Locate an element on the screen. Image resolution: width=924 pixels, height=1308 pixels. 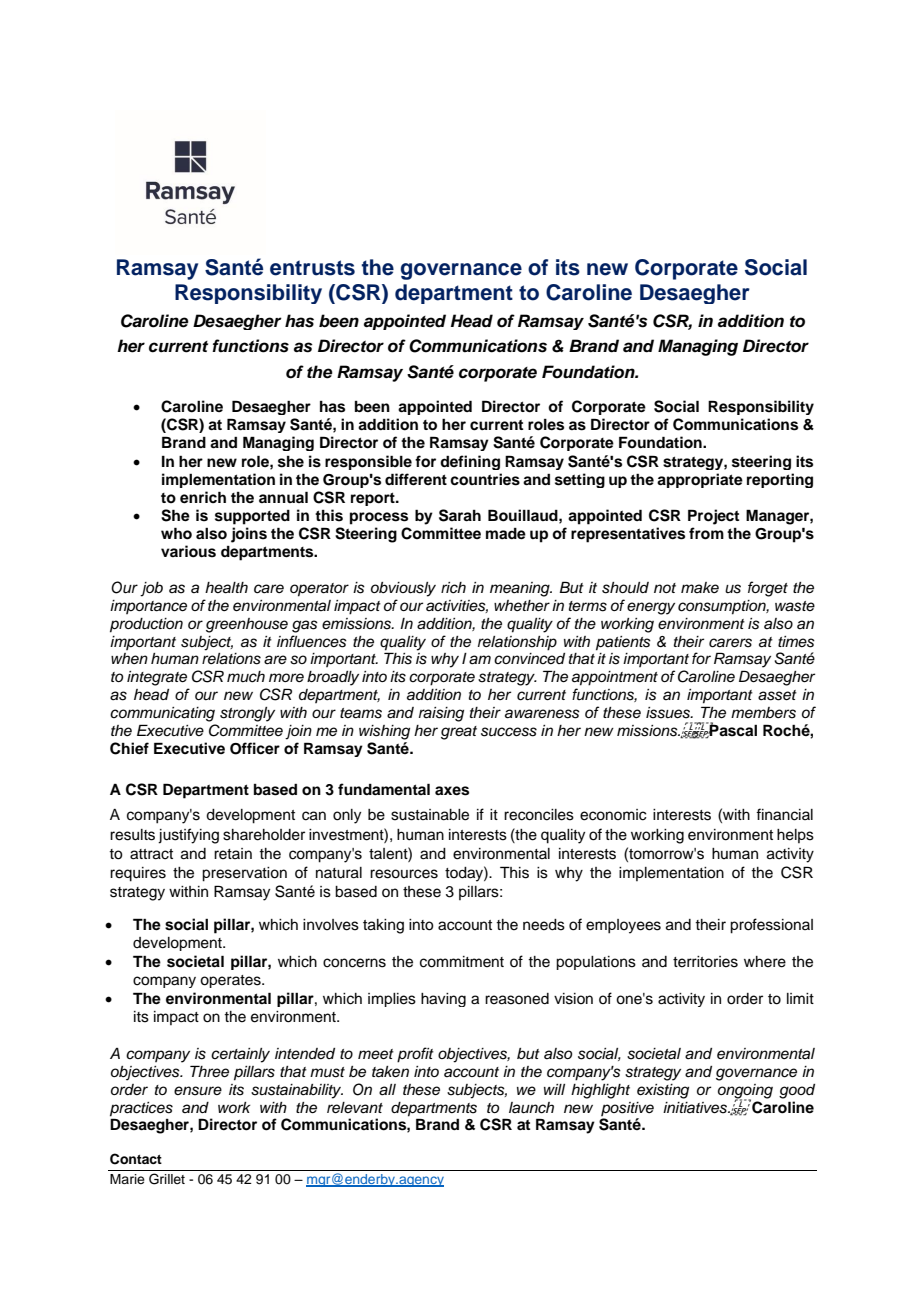
territories is located at coordinates (705, 962).
